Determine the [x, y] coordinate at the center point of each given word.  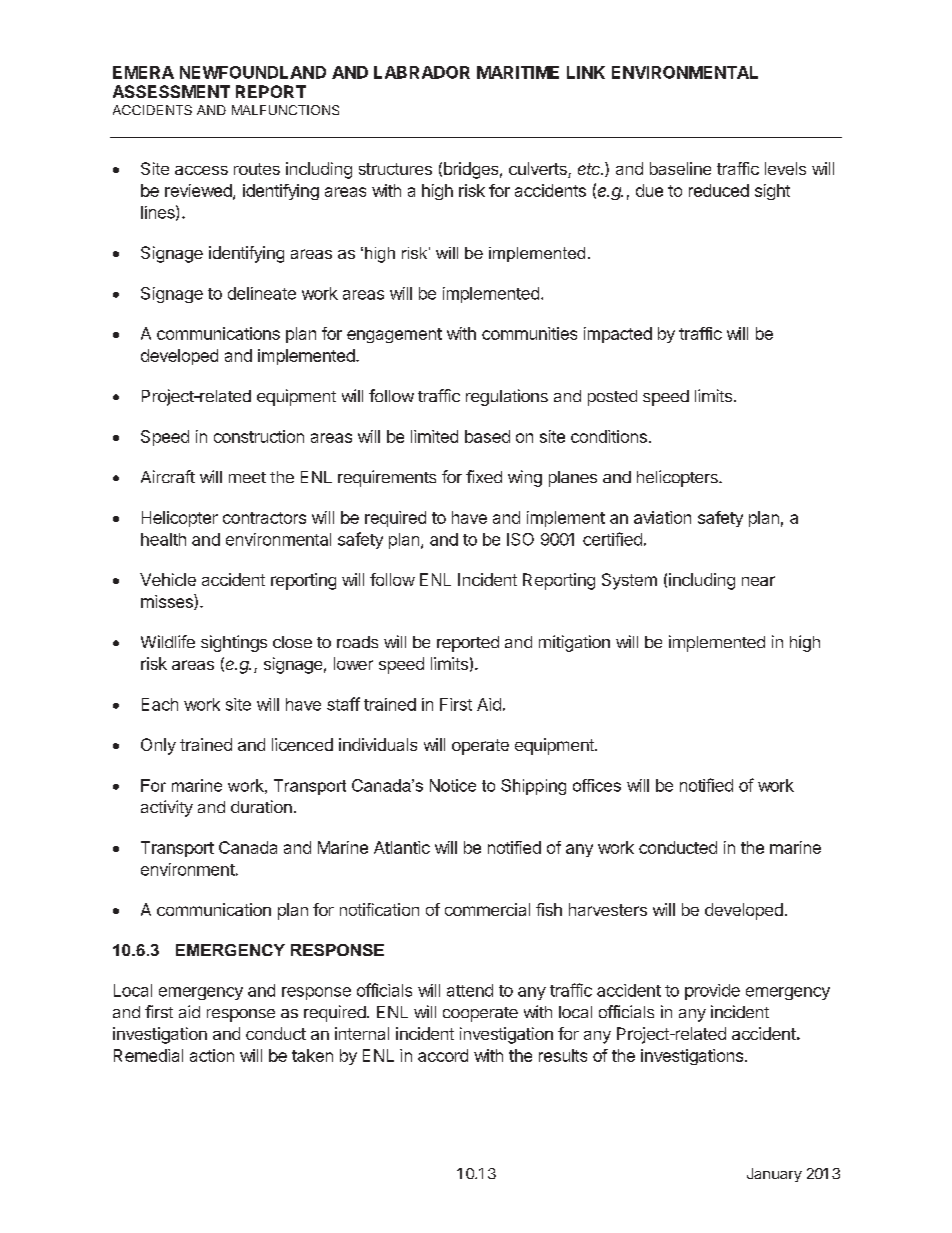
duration [261, 806]
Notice [453, 785]
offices [597, 785]
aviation [662, 517]
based [487, 436]
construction [259, 436]
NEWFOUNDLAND [253, 72]
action [212, 1055]
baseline [680, 168]
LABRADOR [422, 72]
